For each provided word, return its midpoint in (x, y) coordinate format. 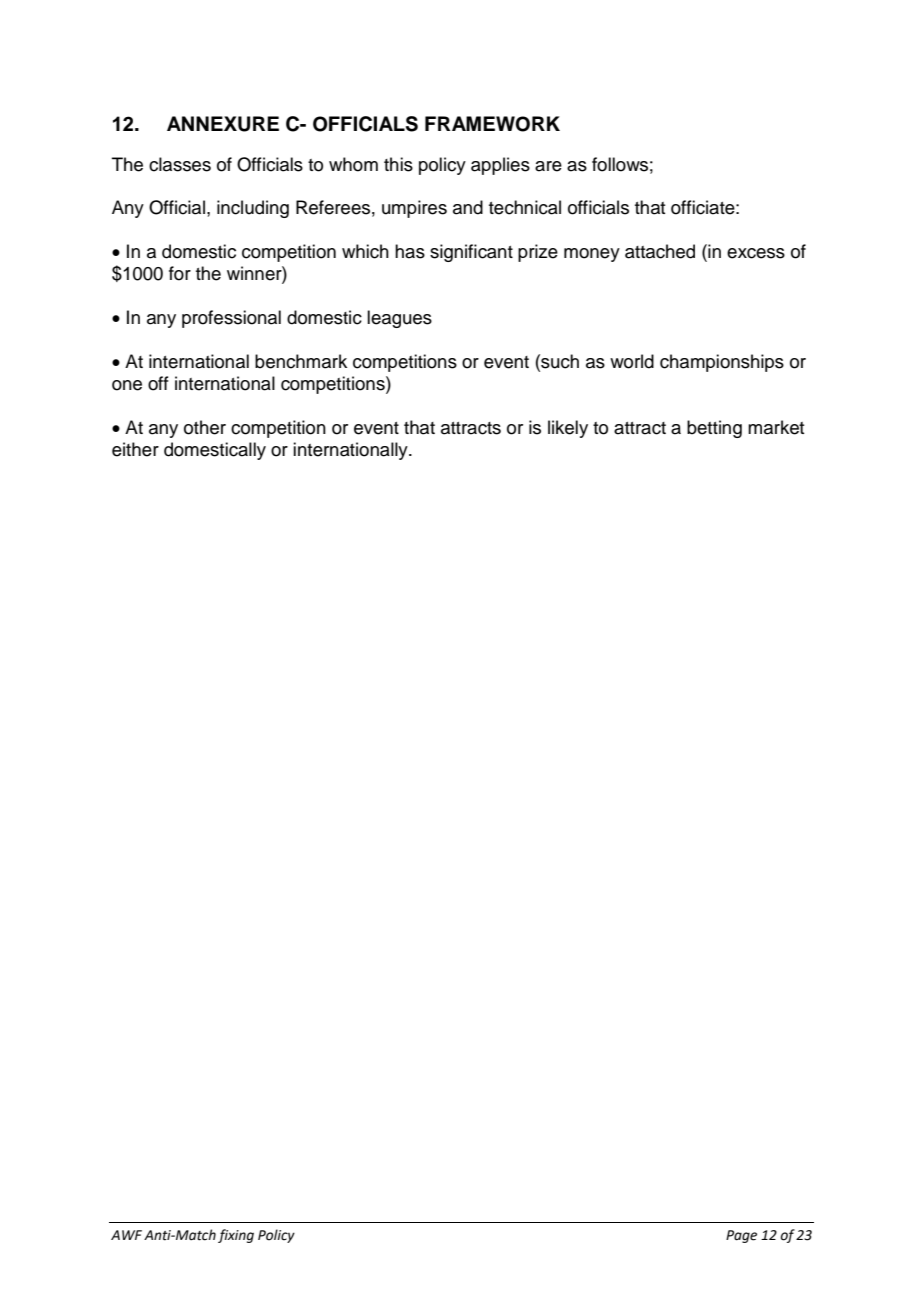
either (135, 449)
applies (500, 166)
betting (714, 429)
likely (568, 429)
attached (660, 251)
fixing (236, 1236)
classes (180, 164)
